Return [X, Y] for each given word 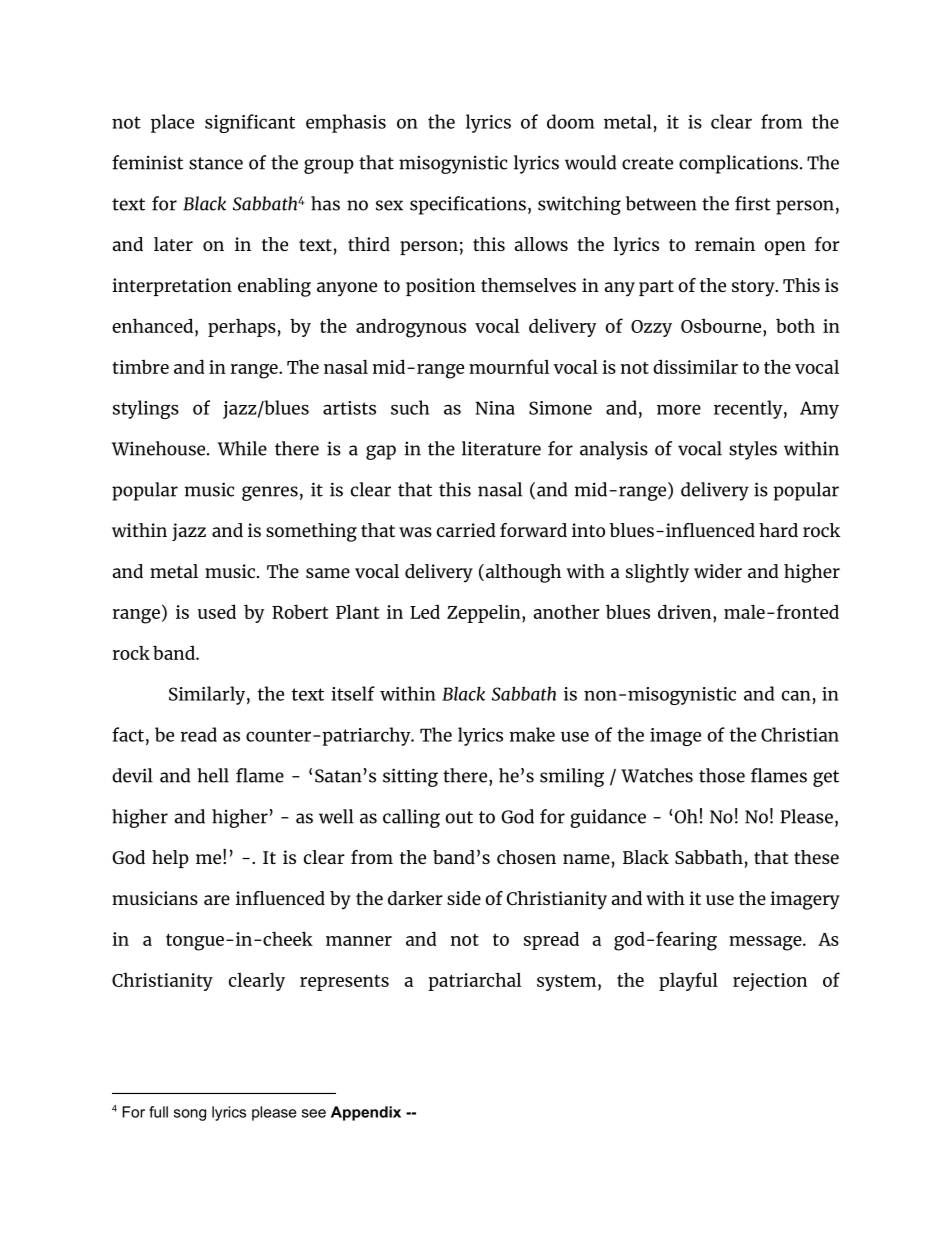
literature [501, 448]
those [722, 775]
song [190, 1115]
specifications [468, 205]
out [459, 817]
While [242, 448]
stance [216, 163]
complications [738, 164]
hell [213, 775]
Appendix [366, 1113]
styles [753, 450]
